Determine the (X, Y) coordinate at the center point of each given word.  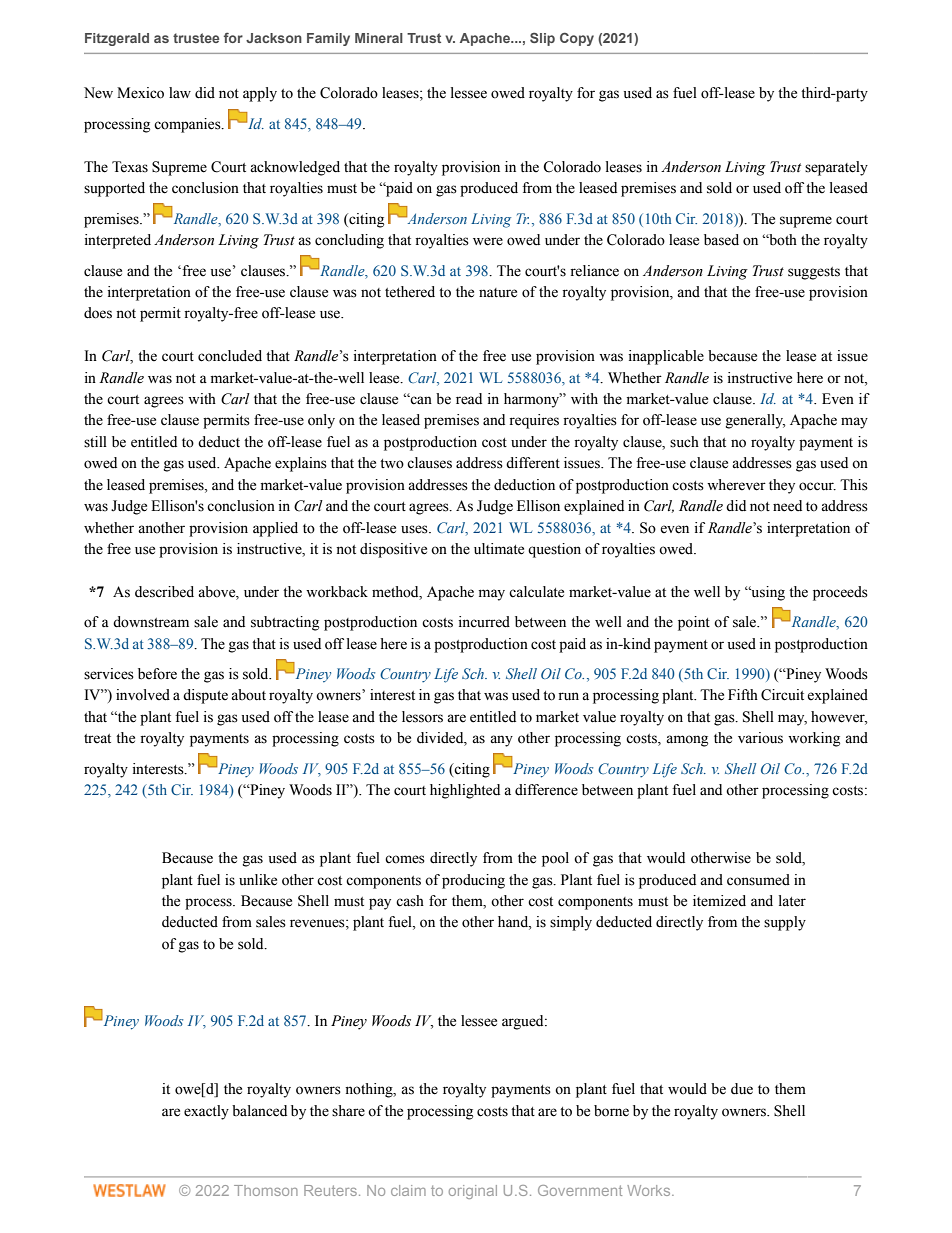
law (180, 92)
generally (755, 421)
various (760, 738)
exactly (206, 1112)
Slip (542, 39)
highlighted (465, 791)
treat (97, 739)
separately (836, 168)
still (95, 442)
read (469, 399)
